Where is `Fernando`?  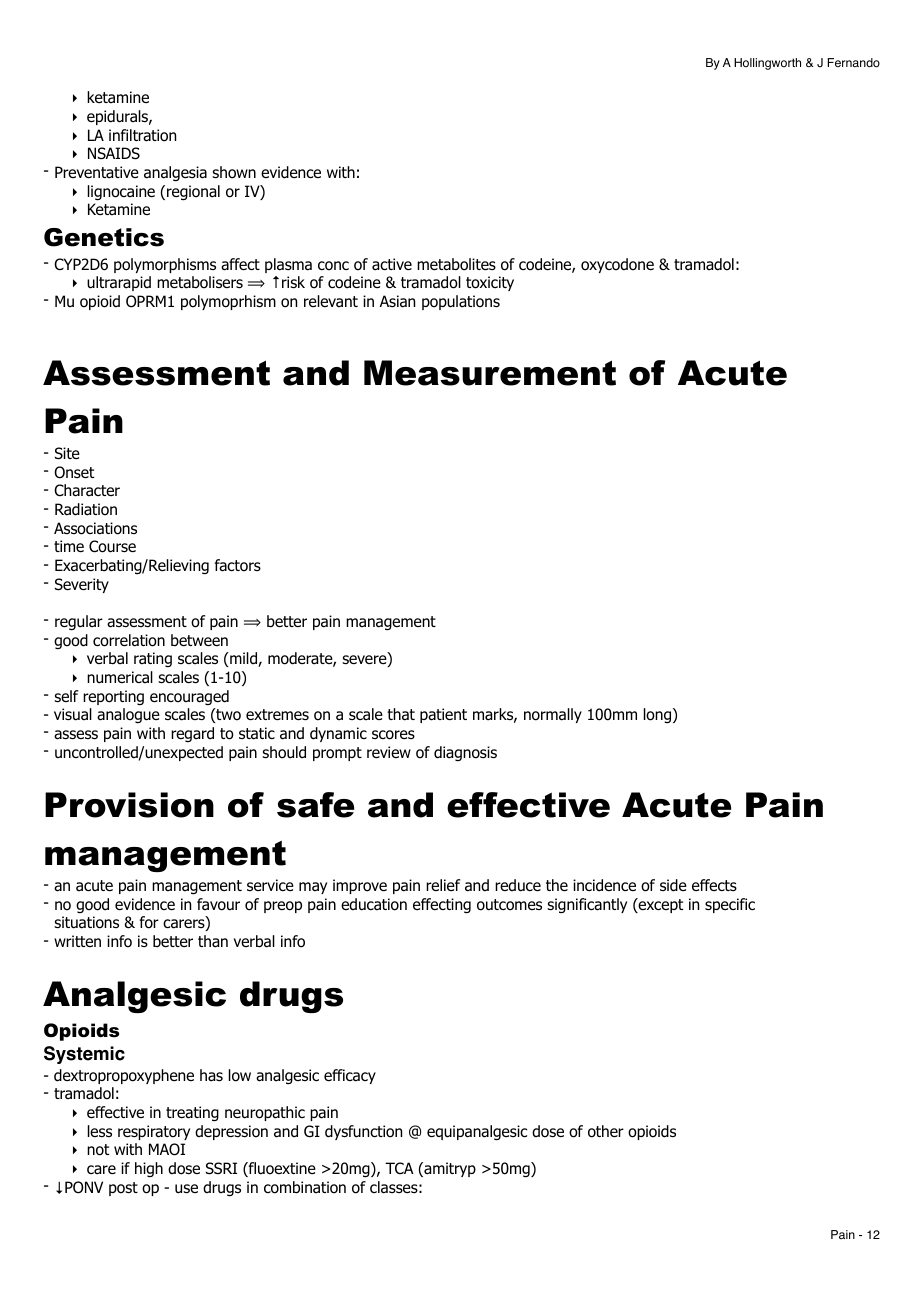
Fernando is located at coordinates (854, 63).
